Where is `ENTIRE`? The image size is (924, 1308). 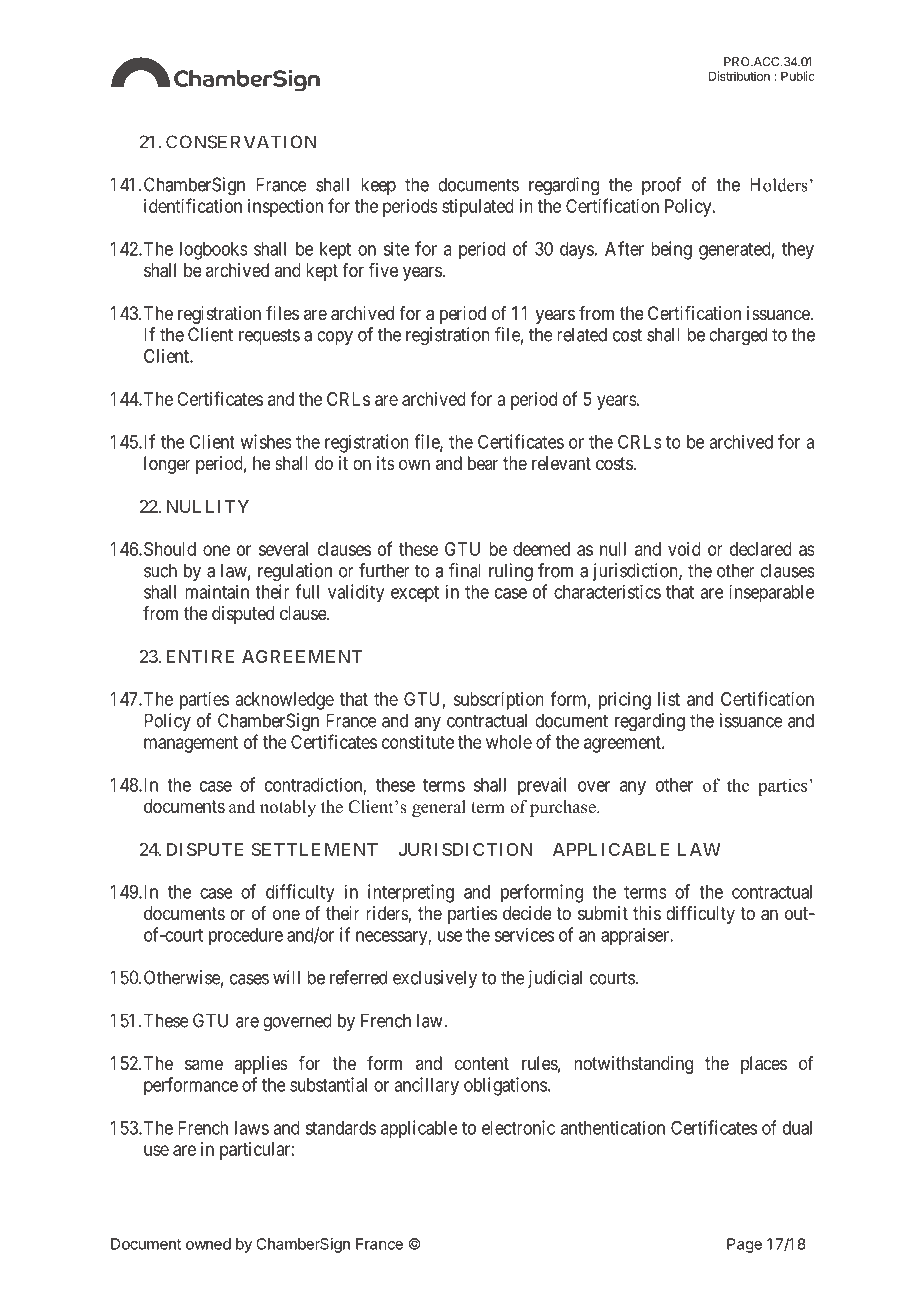 ENTIRE is located at coordinates (200, 656).
